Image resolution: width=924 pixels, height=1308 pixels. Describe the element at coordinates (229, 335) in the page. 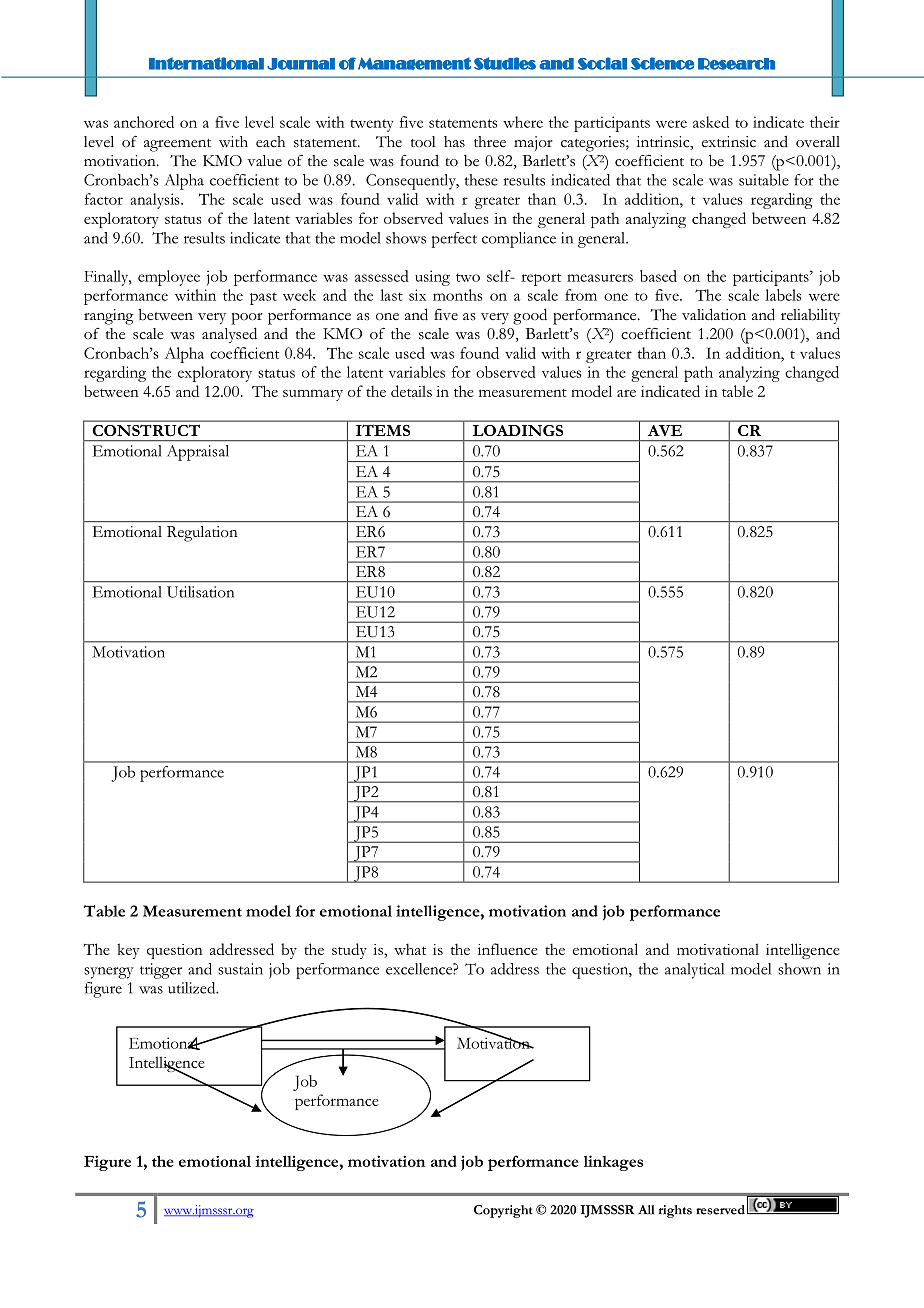

I see `analysed` at that location.
